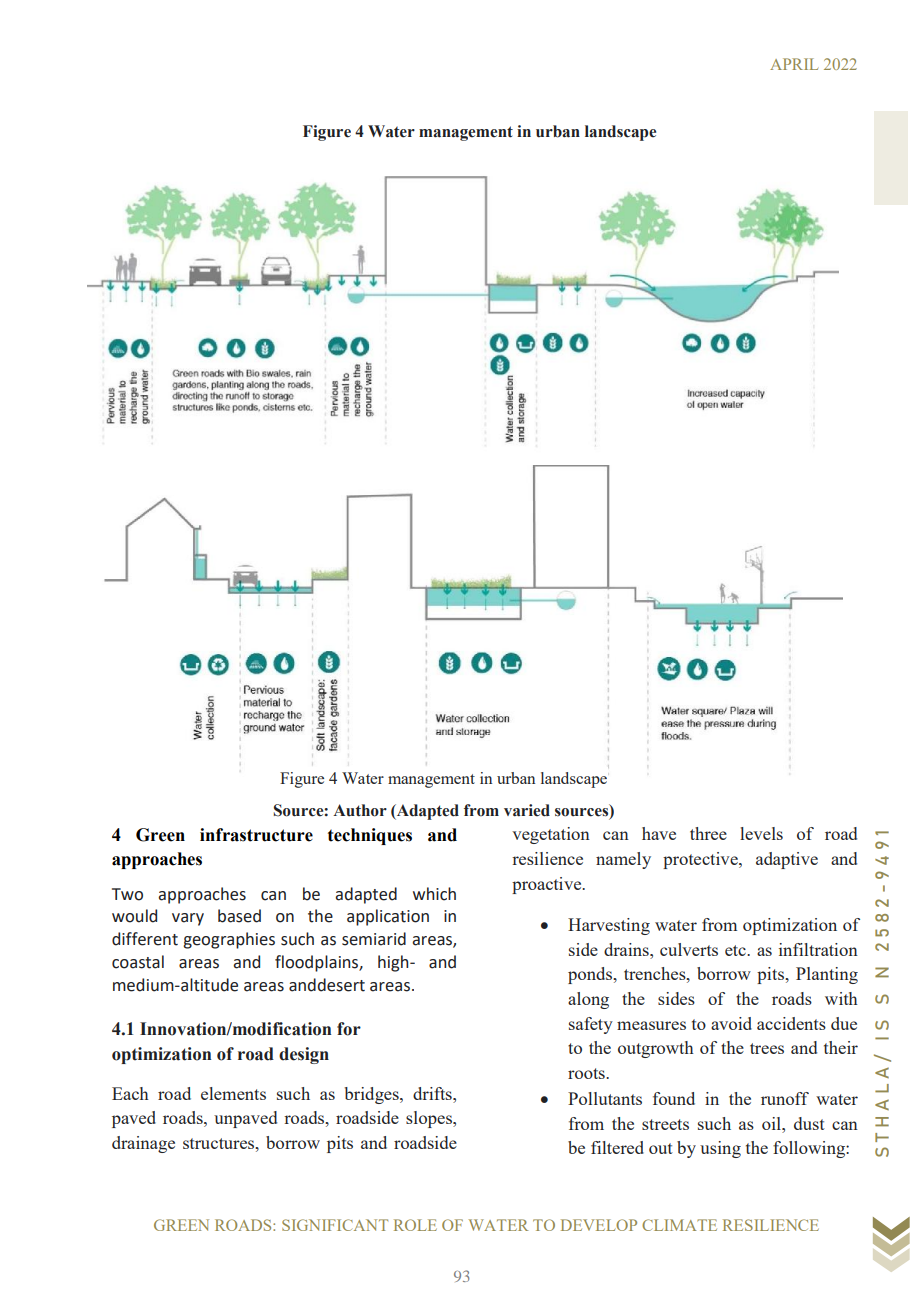 This page has height=1308, width=924. What do you see at coordinates (434, 894) in the page?
I see `which` at bounding box center [434, 894].
